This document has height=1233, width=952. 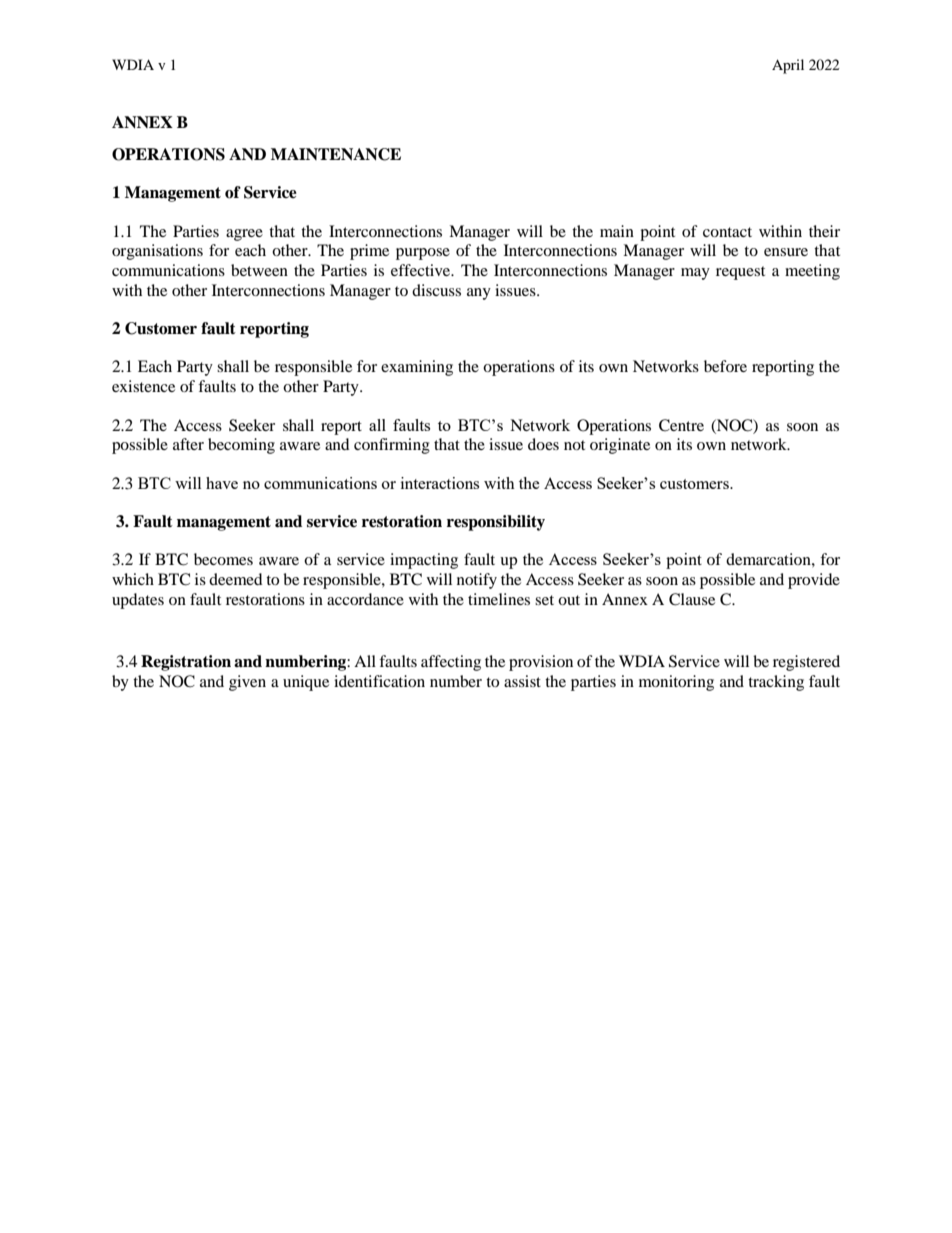 I want to click on existence, so click(x=143, y=386).
